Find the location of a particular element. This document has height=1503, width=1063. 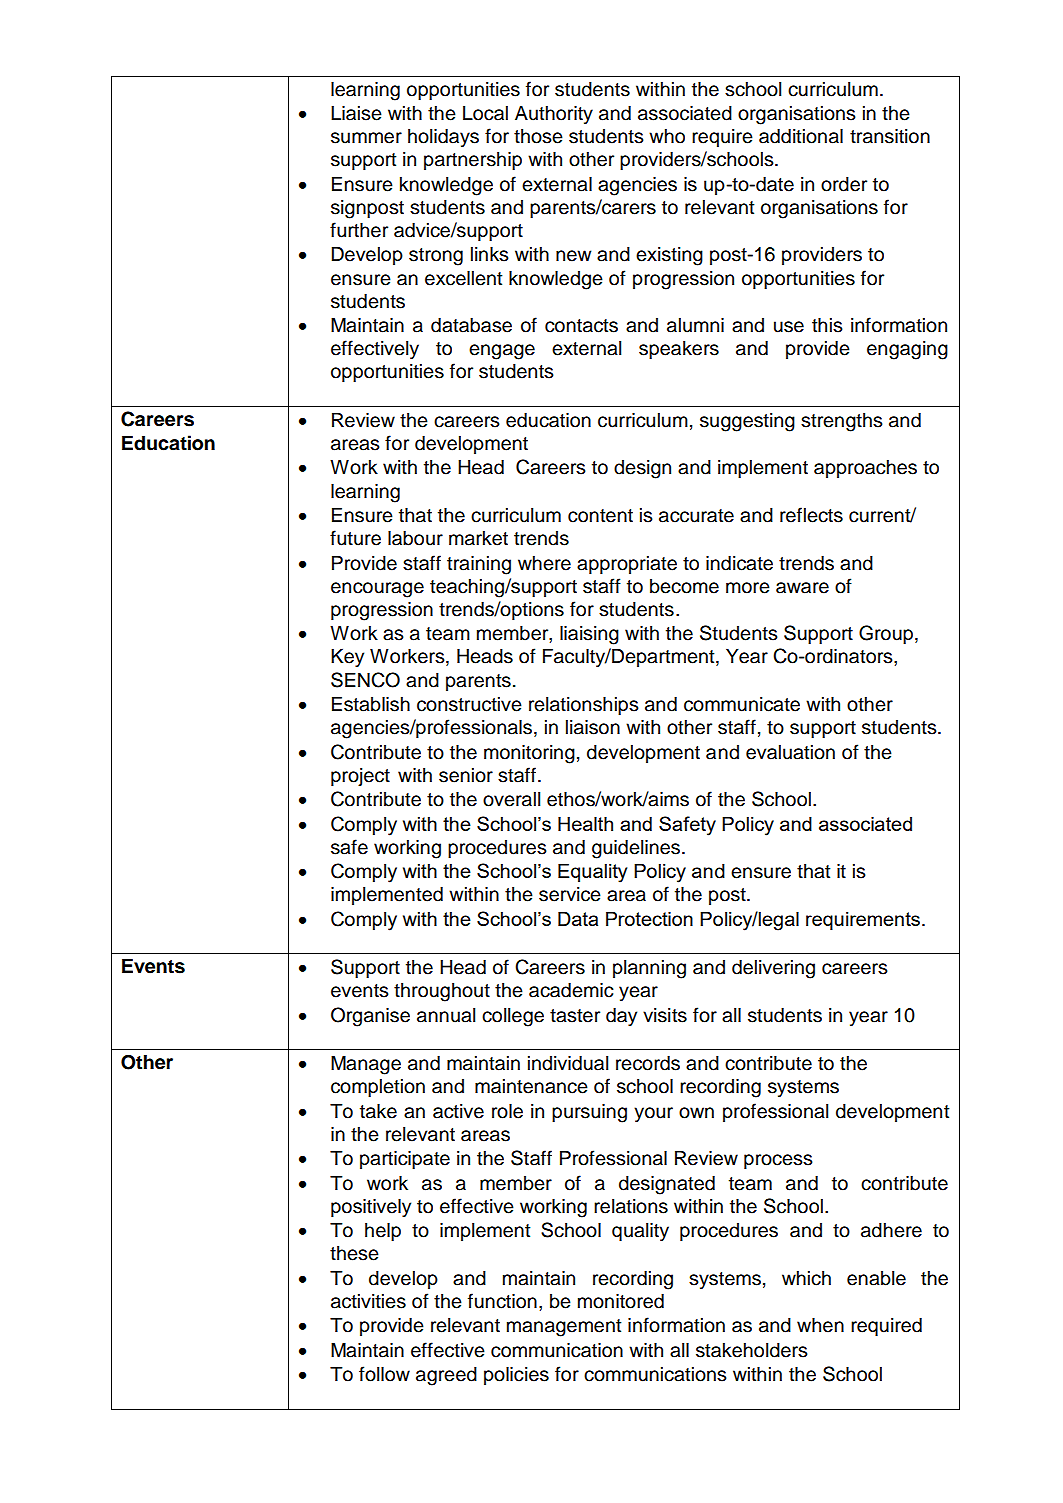

monitored is located at coordinates (621, 1301).
